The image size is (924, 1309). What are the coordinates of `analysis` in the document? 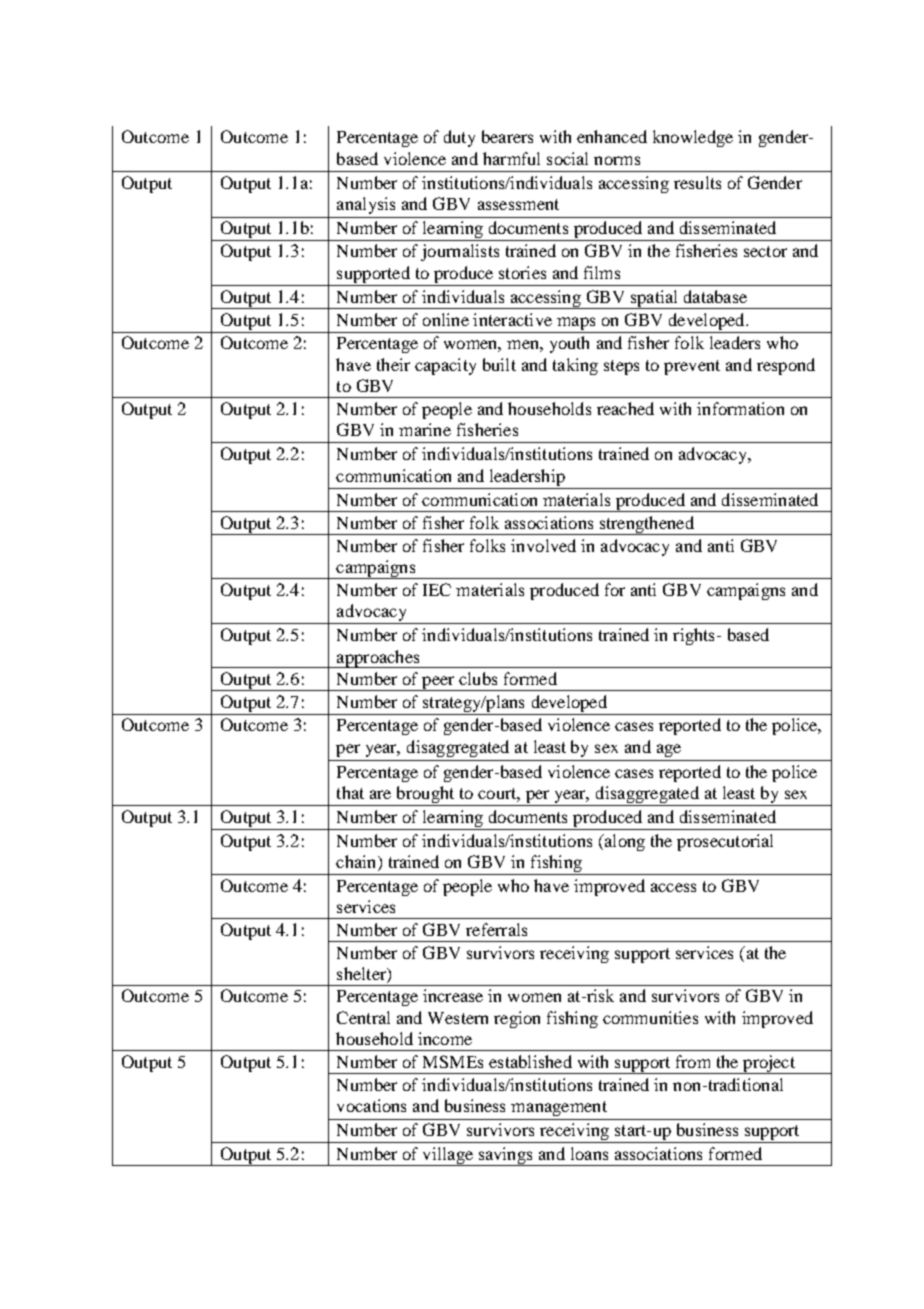 It's located at (366, 205).
